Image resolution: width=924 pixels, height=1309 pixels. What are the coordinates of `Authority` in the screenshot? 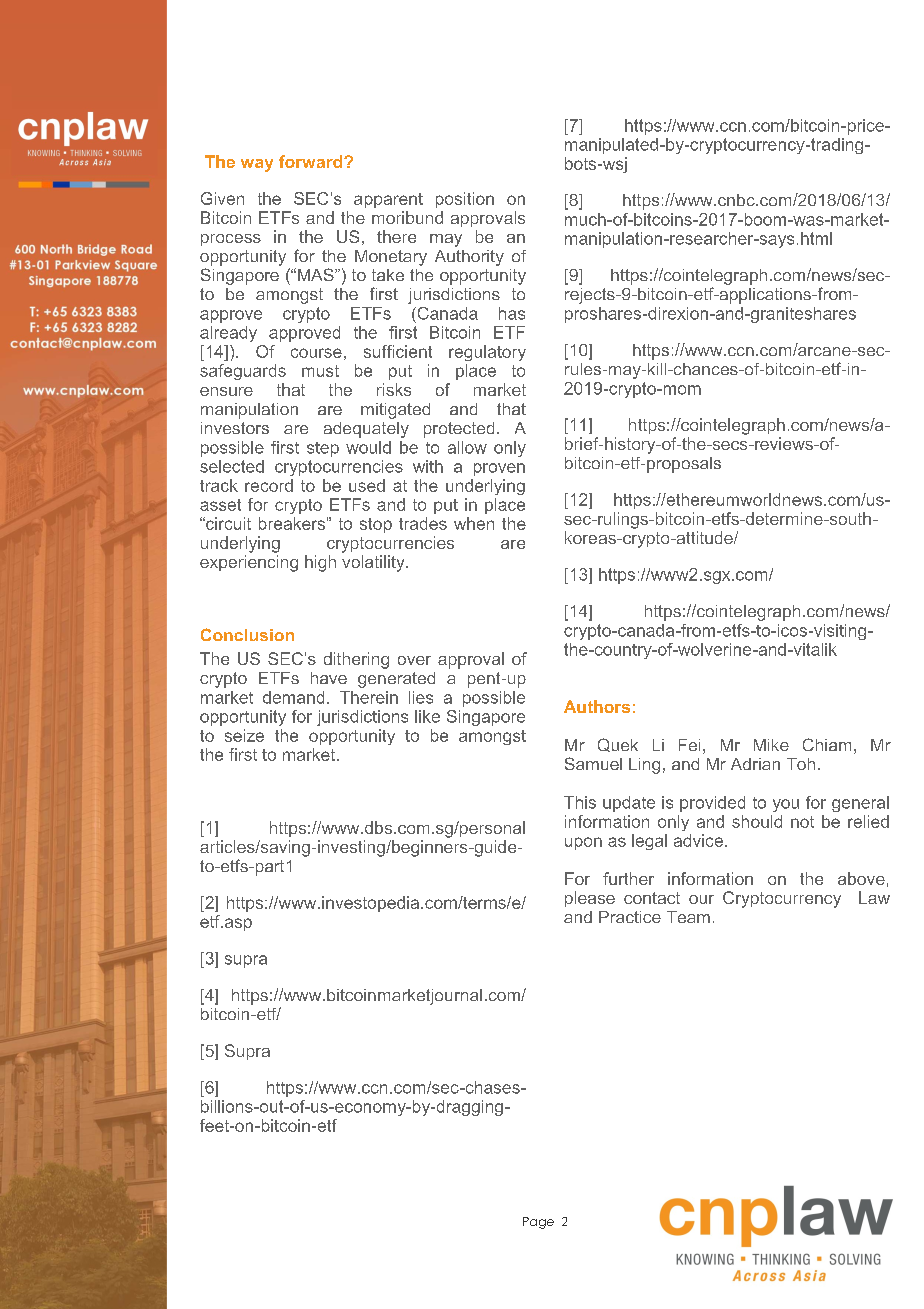 It's located at (469, 258).
